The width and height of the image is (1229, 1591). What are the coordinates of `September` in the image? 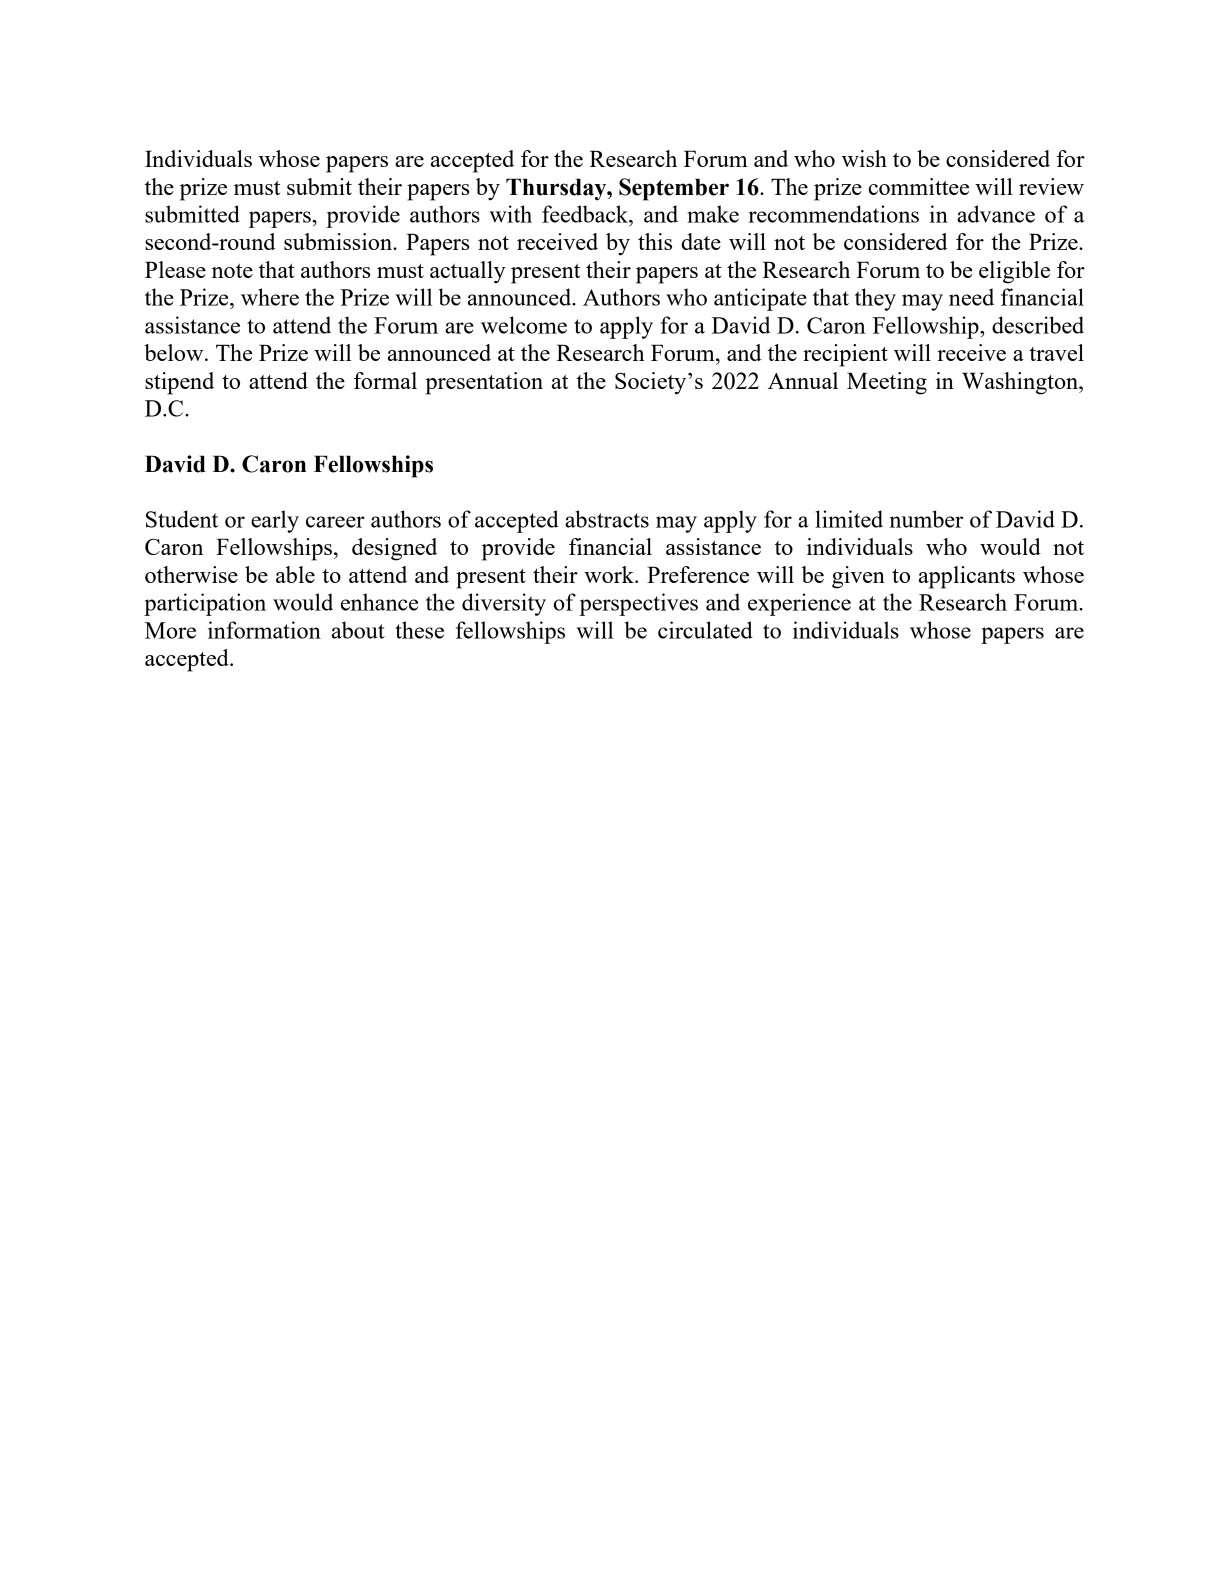 It's located at (674, 189).
